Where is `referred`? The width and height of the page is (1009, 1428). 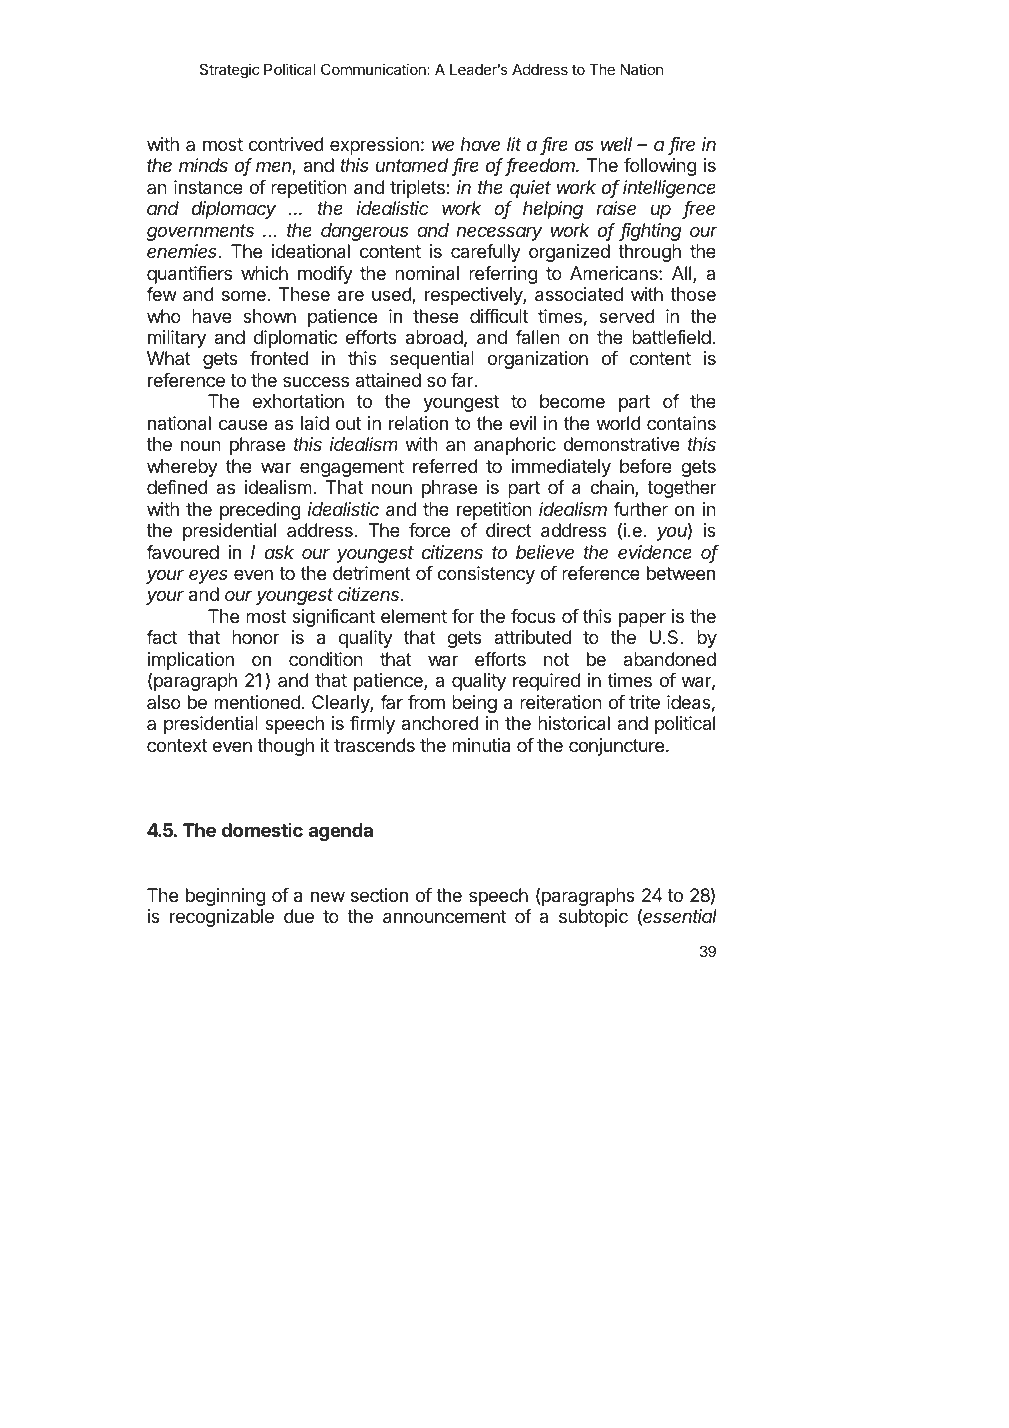
referred is located at coordinates (445, 466).
